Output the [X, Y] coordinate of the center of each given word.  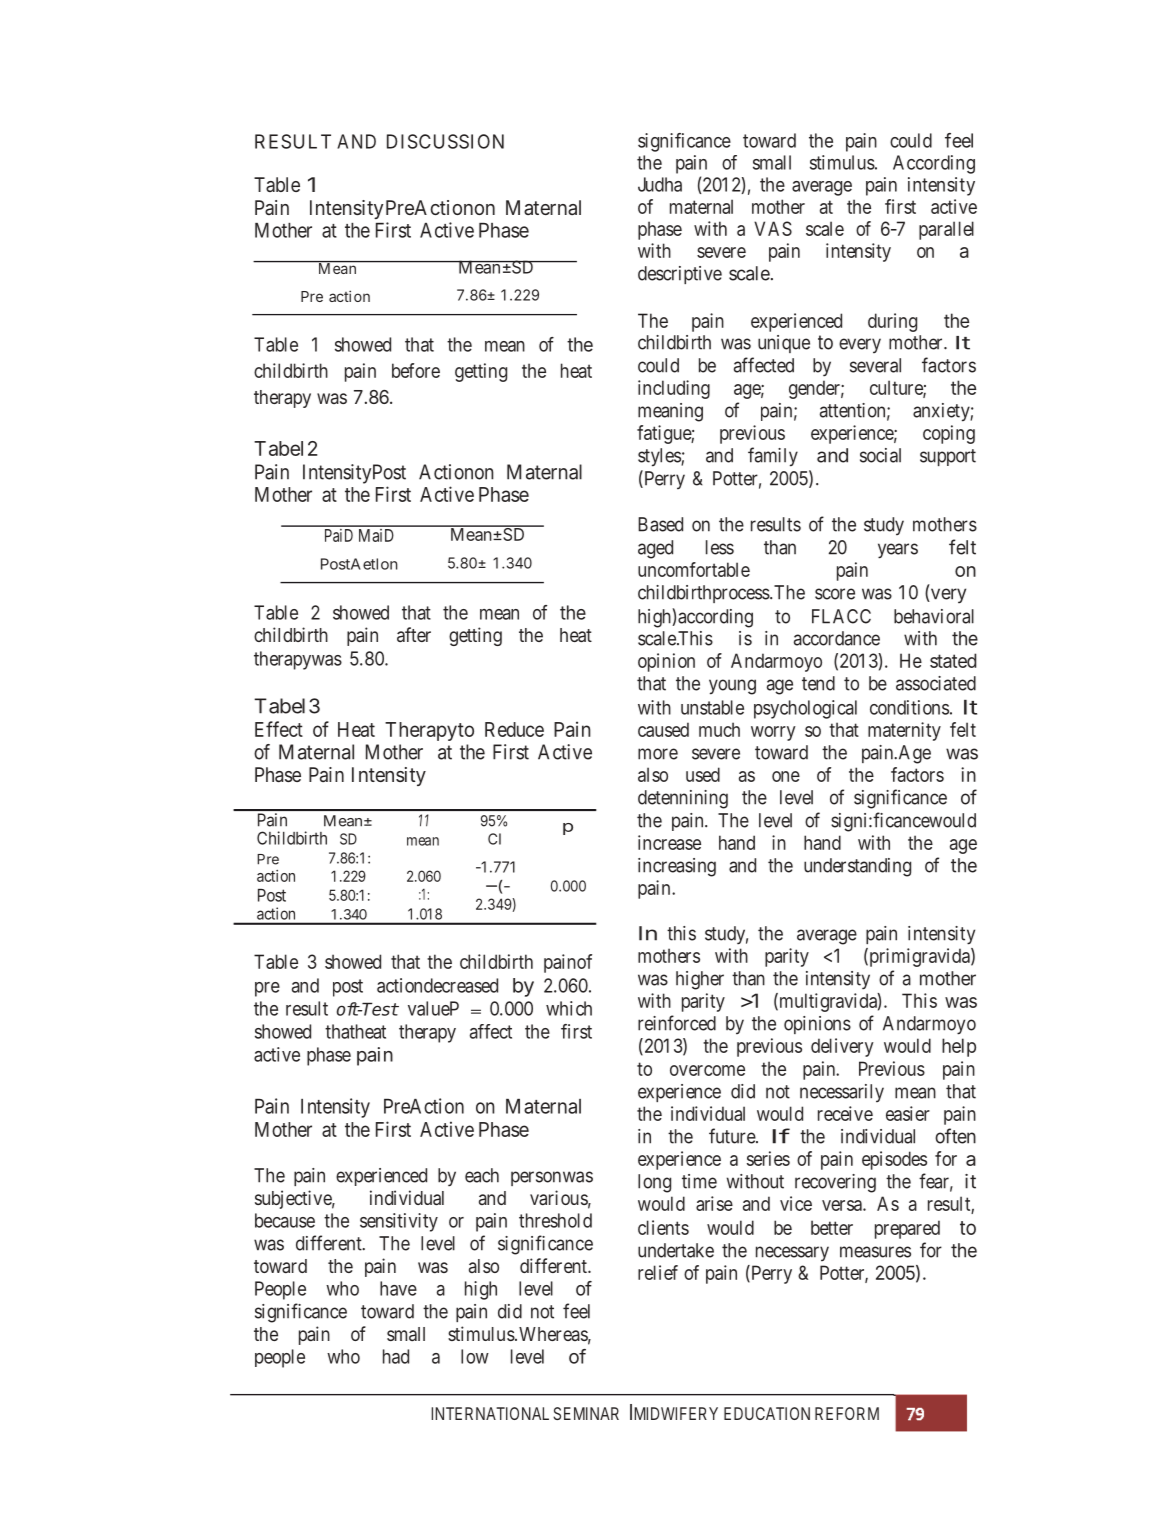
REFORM [847, 1413]
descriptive [680, 275]
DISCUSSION [445, 141]
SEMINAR [586, 1413]
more [658, 754]
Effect [279, 729]
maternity [904, 731]
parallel [946, 230]
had [396, 1356]
